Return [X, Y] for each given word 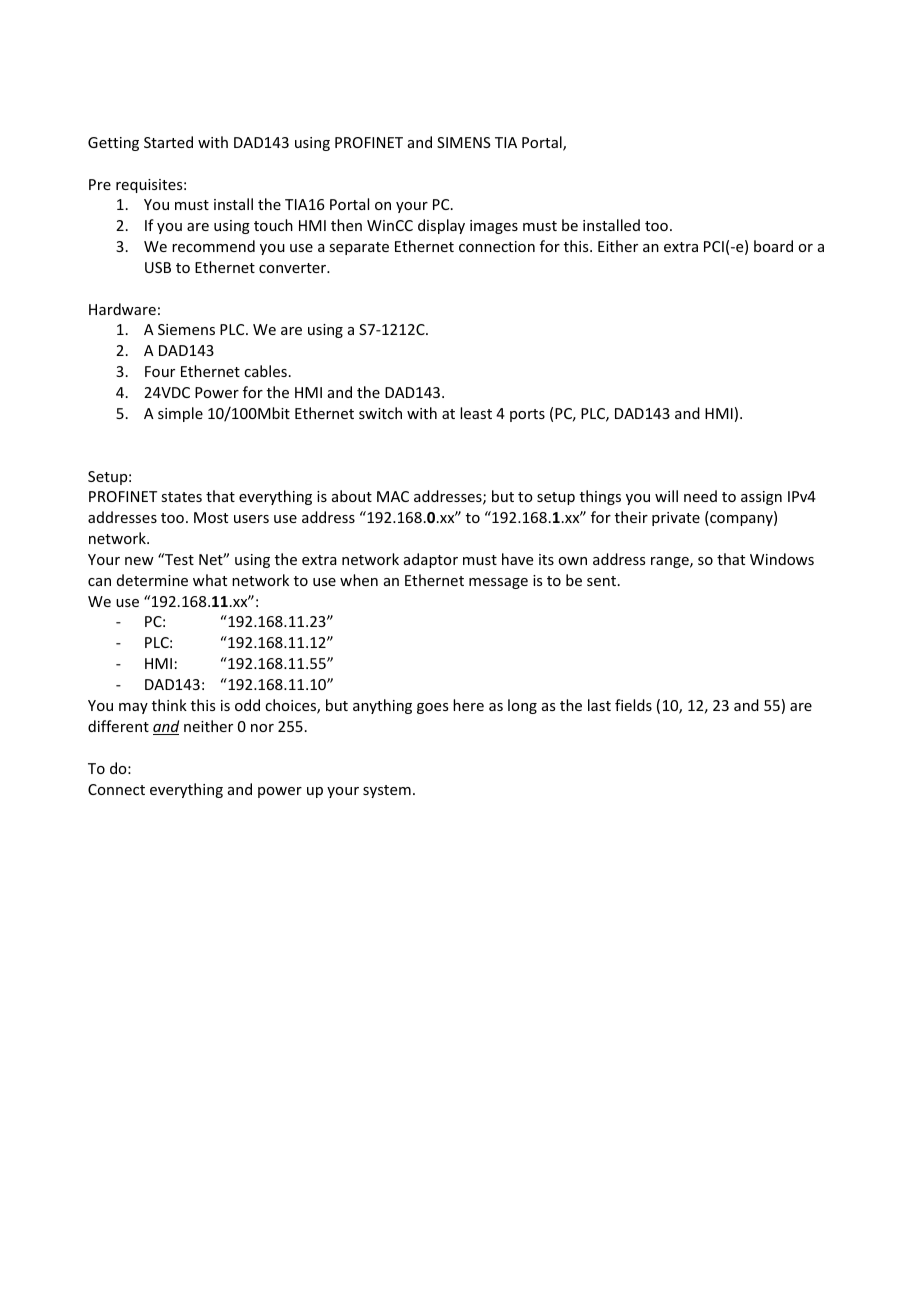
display [441, 226]
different [118, 726]
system [387, 791]
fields [633, 705]
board [773, 246]
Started [168, 142]
